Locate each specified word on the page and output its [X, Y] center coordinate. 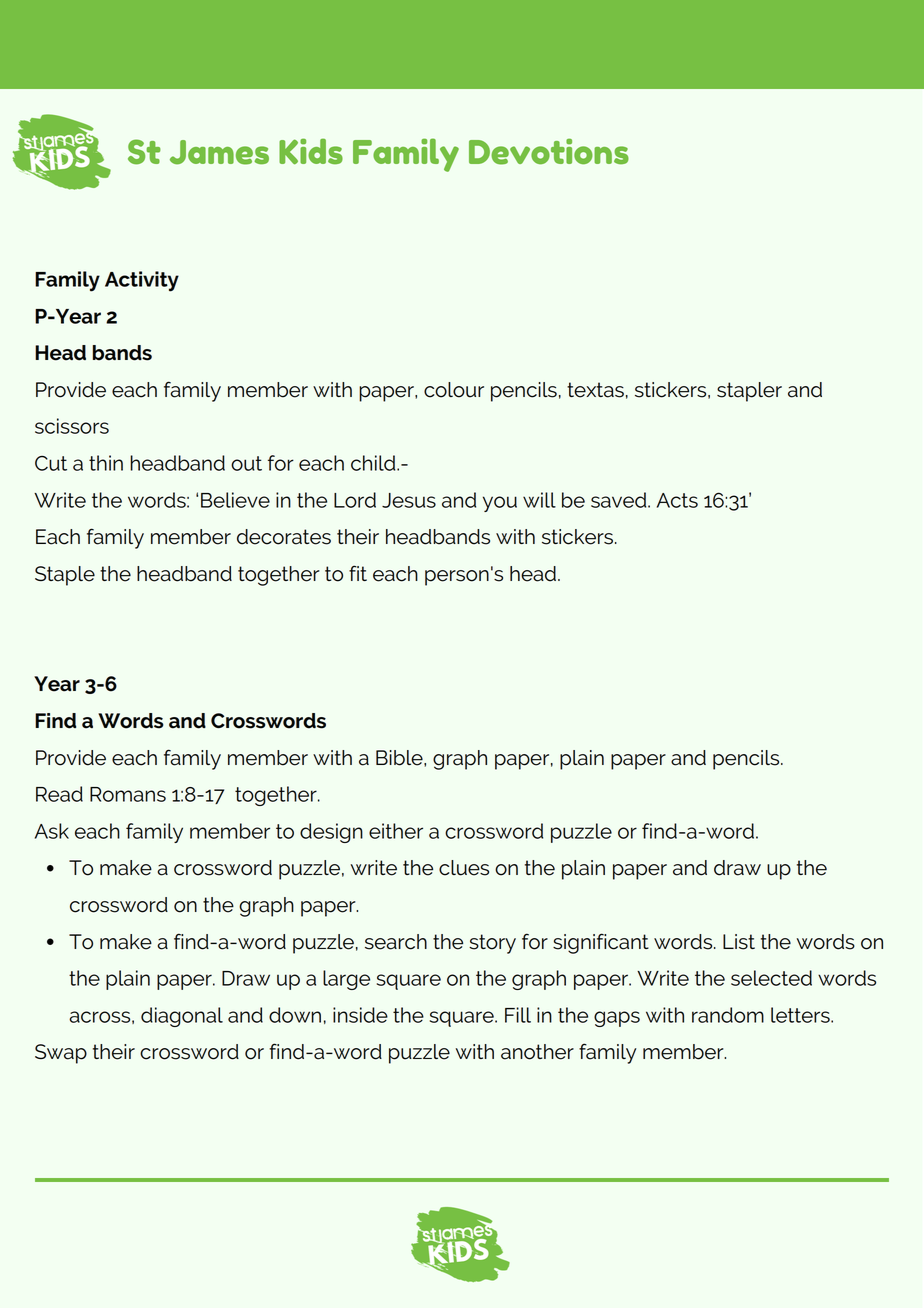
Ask [52, 831]
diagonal [182, 1017]
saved [620, 500]
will [539, 500]
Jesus [409, 500]
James [219, 152]
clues [464, 868]
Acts [677, 500]
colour [454, 390]
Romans [128, 794]
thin [106, 463]
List [739, 942]
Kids [311, 151]
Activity [142, 281]
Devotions [549, 152]
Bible [400, 758]
